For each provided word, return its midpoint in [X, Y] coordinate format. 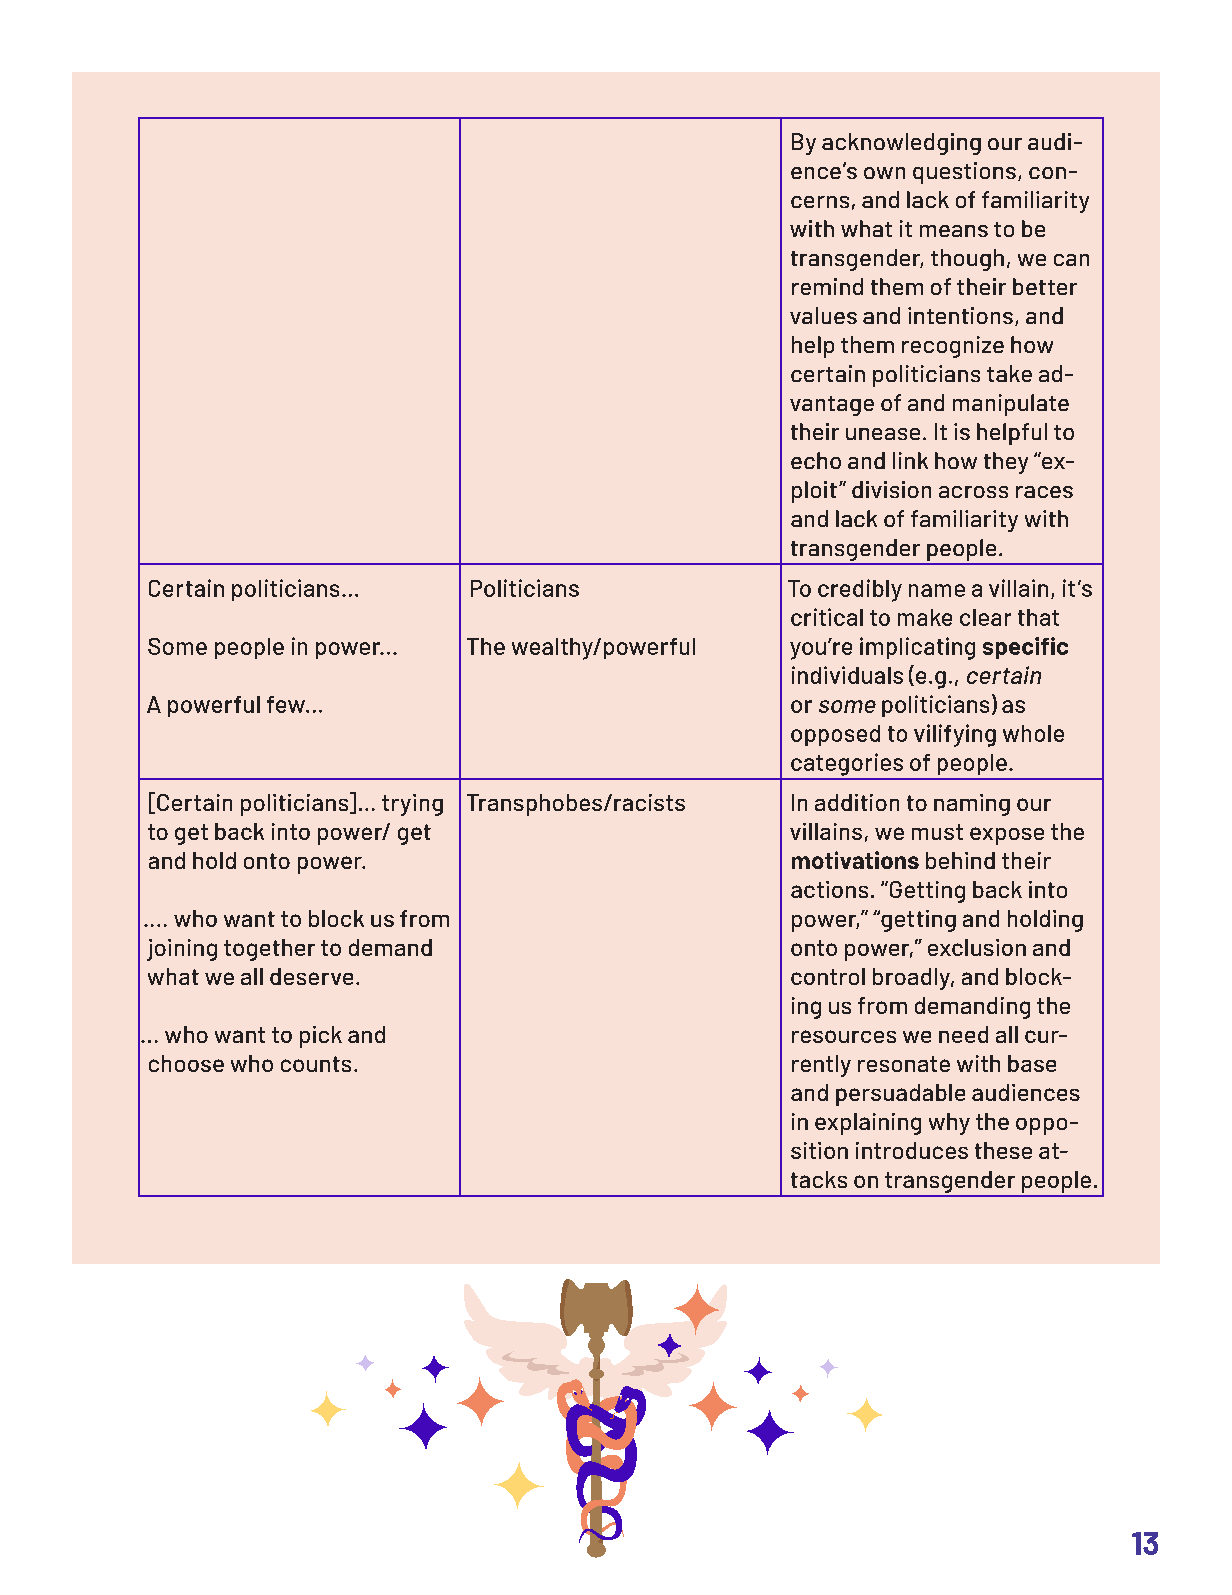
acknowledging [901, 144]
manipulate [1011, 405]
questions [964, 173]
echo [816, 460]
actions [829, 889]
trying [412, 805]
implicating [917, 648]
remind [827, 286]
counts [316, 1064]
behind [960, 860]
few [287, 704]
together [269, 950]
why [949, 1124]
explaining [868, 1124]
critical [827, 617]
